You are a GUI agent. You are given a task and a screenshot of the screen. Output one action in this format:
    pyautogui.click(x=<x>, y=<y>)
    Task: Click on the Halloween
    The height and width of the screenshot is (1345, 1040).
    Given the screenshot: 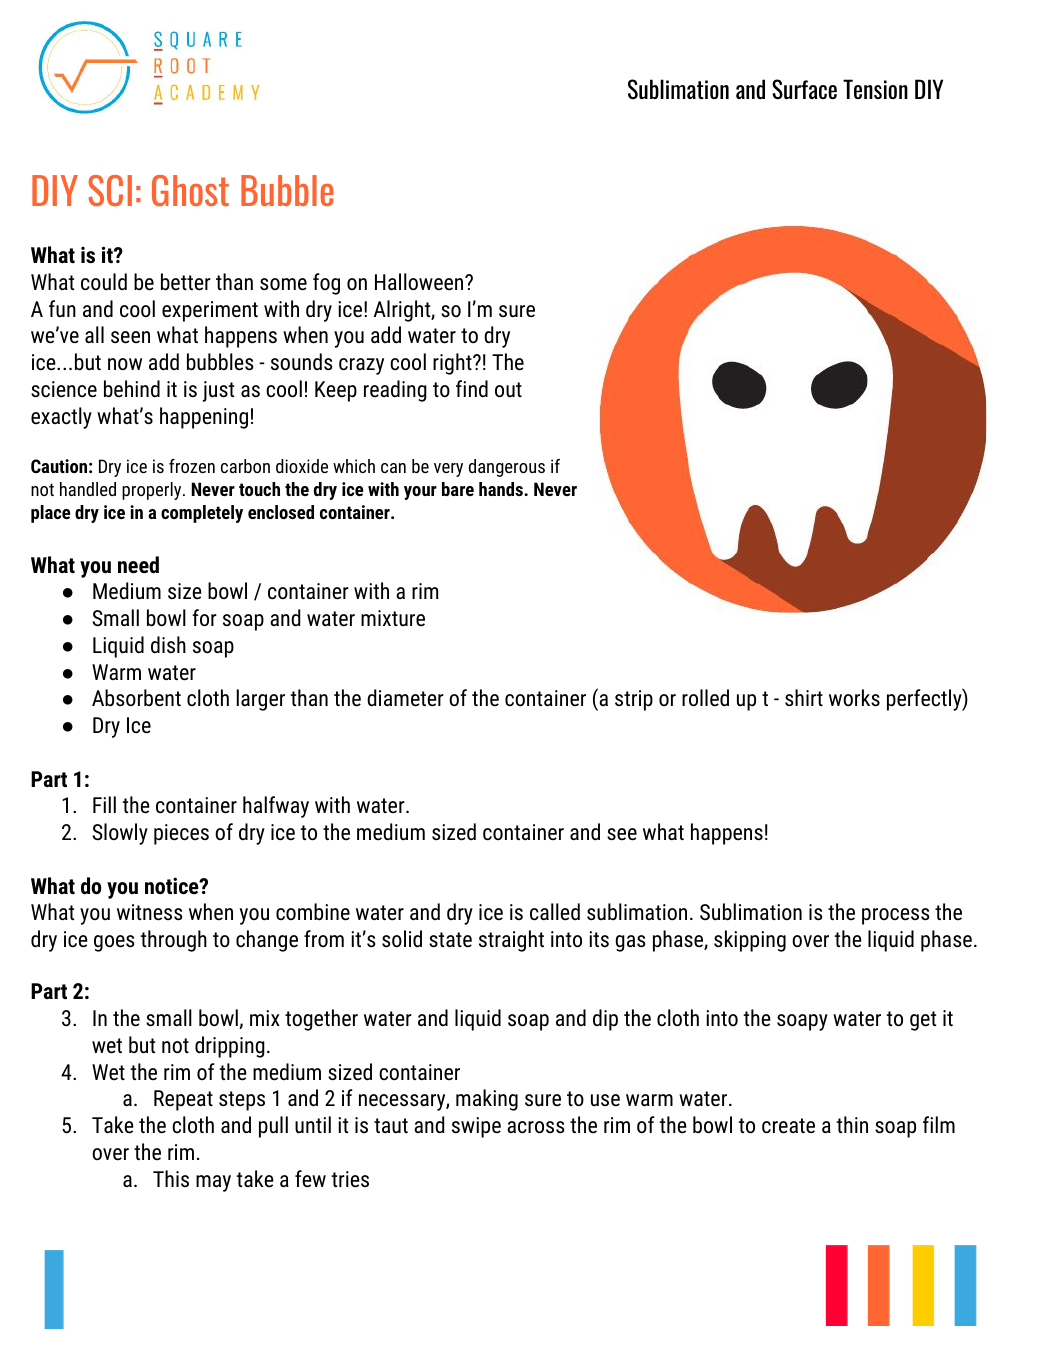 What is the action you would take?
    pyautogui.click(x=420, y=282)
